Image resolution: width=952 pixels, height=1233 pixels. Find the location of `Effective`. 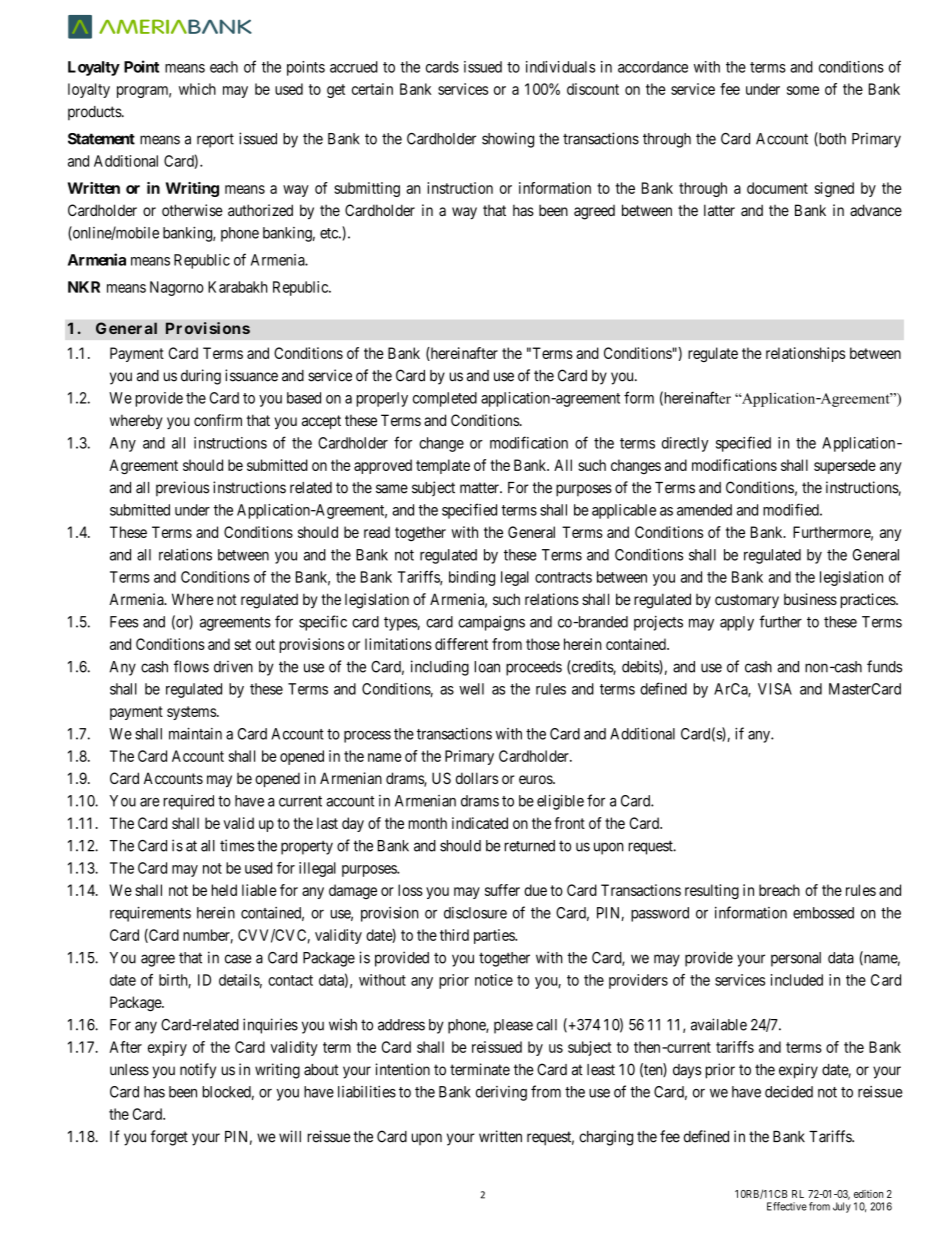

Effective is located at coordinates (787, 1206).
